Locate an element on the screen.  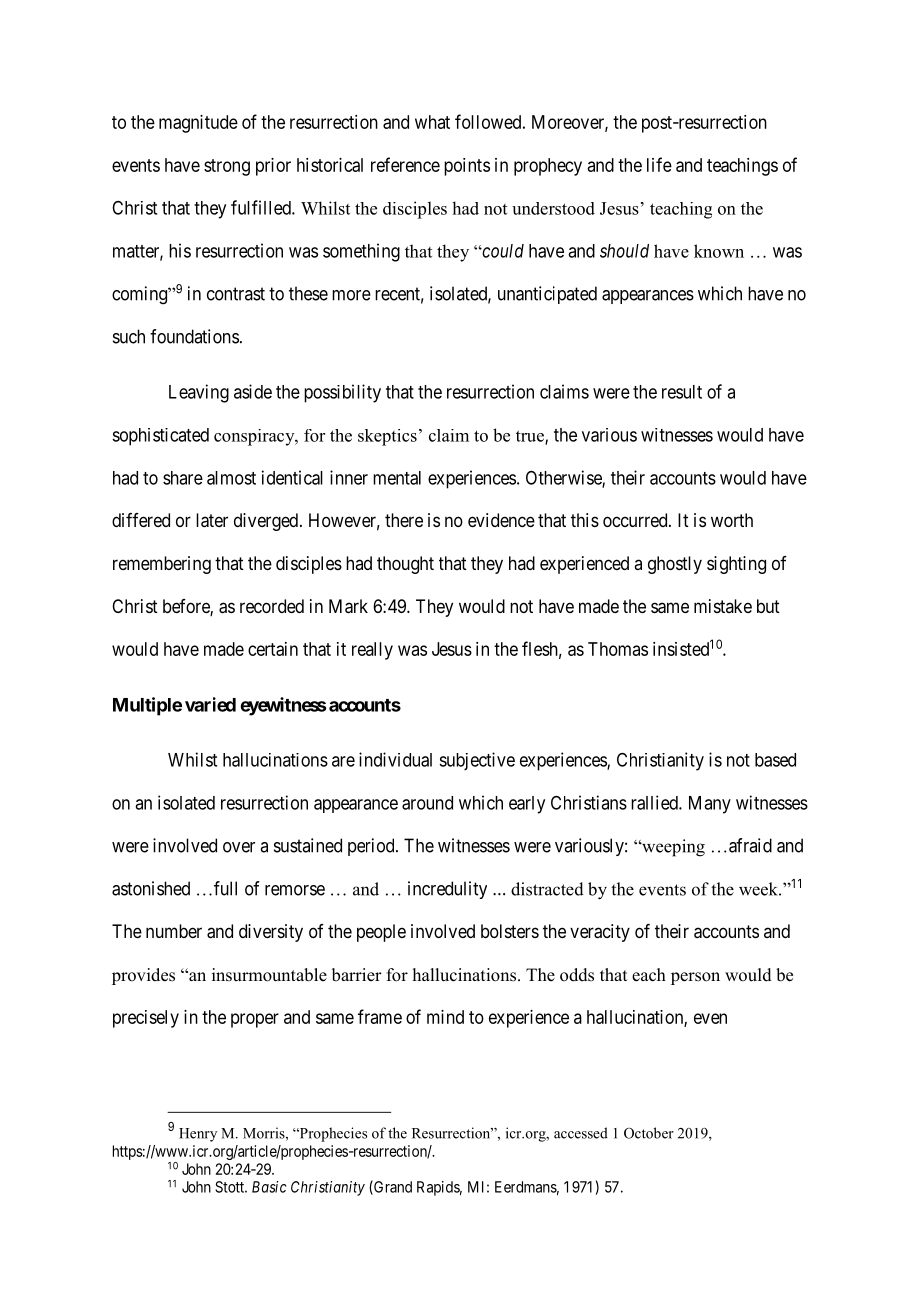
Henry is located at coordinates (198, 1135).
